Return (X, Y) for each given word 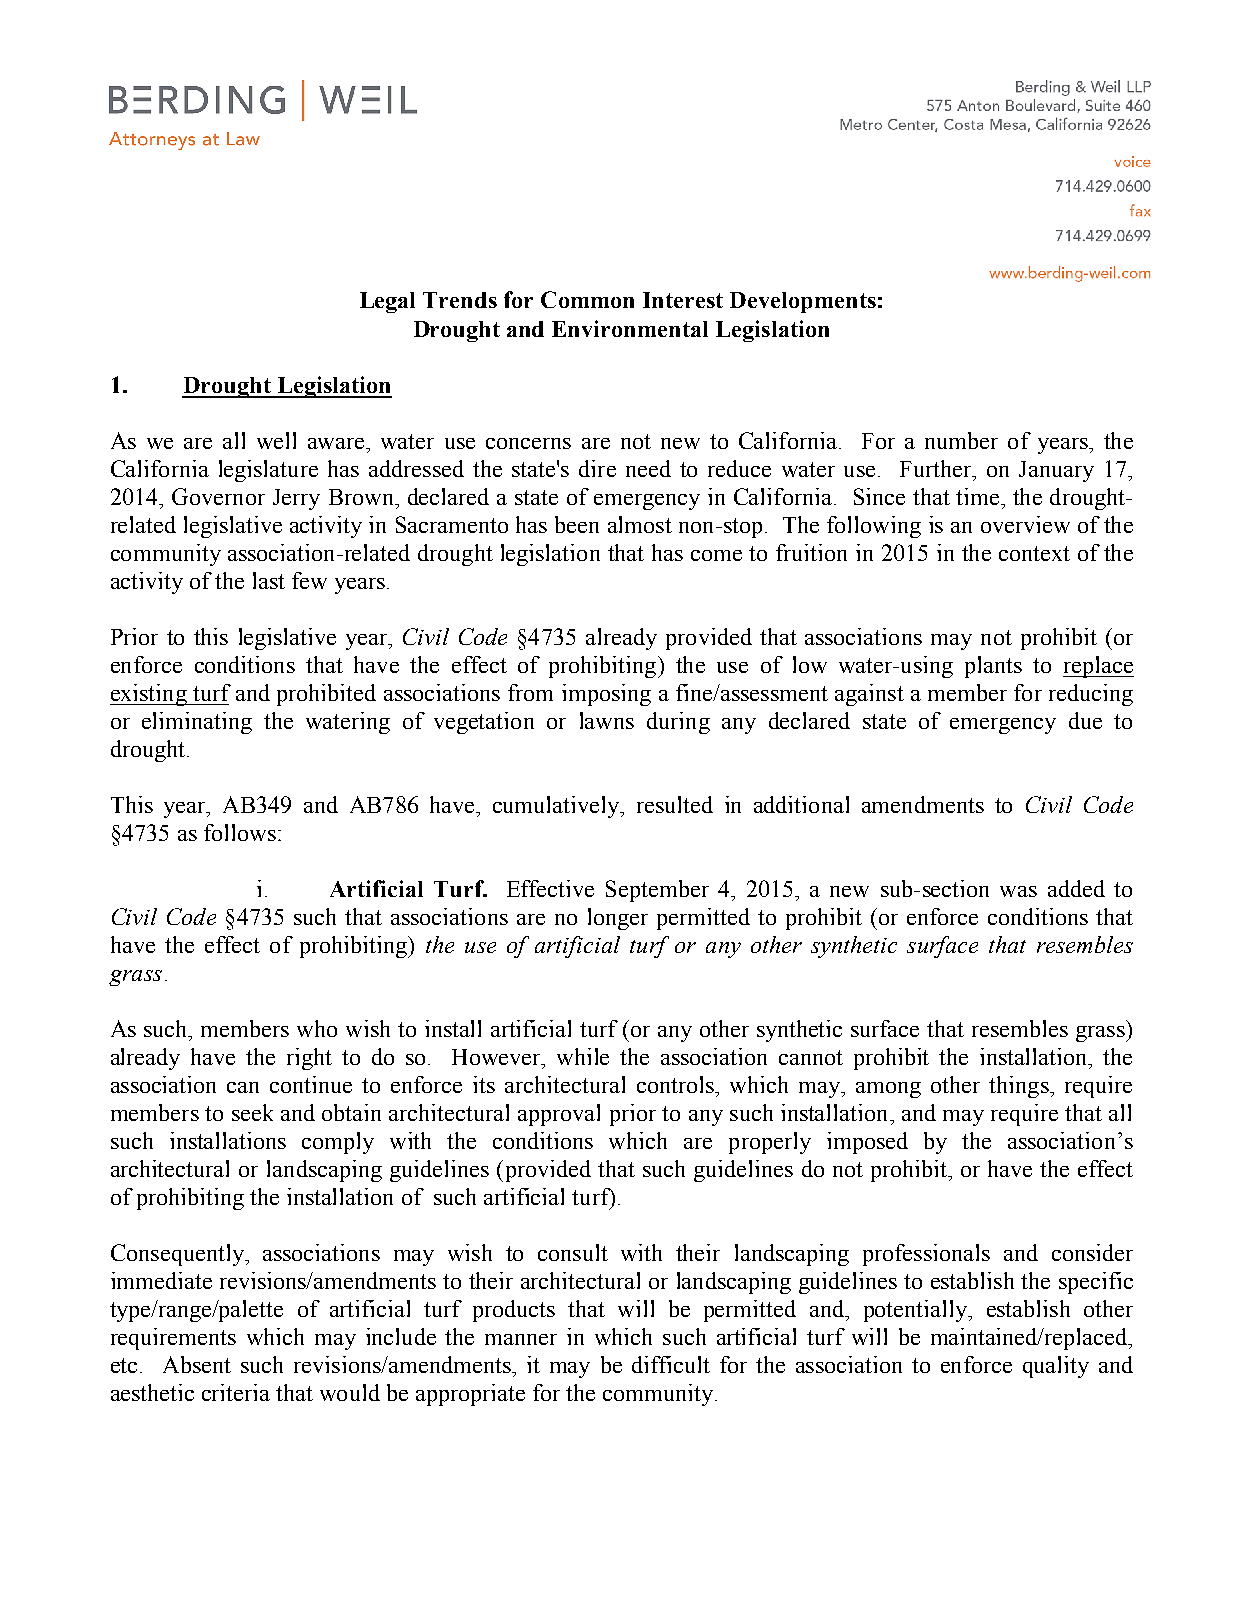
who (317, 1028)
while (583, 1056)
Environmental (630, 328)
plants (993, 667)
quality (1056, 1367)
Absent (197, 1364)
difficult (671, 1364)
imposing (606, 695)
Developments (803, 302)
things (1020, 1087)
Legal (387, 302)
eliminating (197, 723)
